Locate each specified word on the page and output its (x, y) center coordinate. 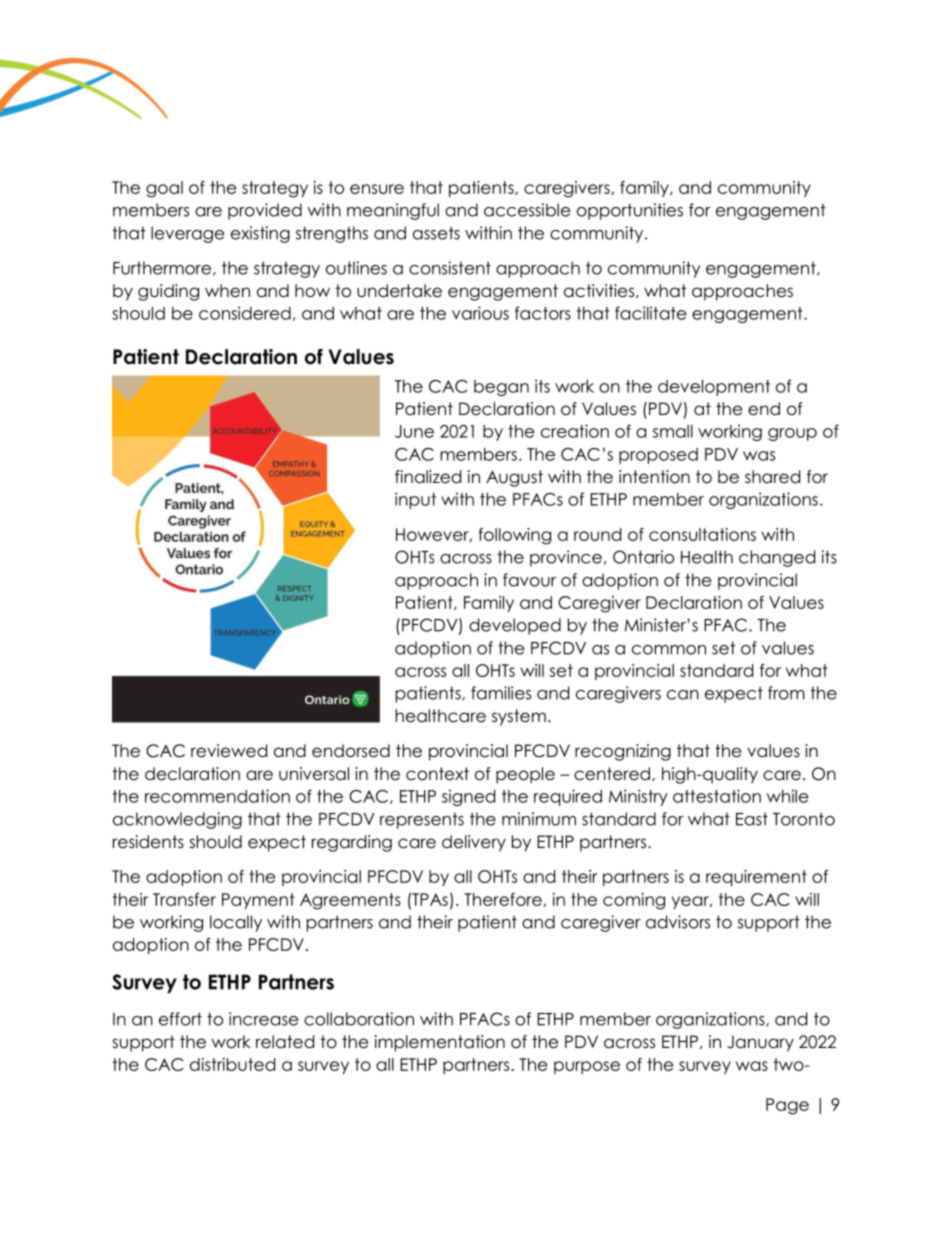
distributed (232, 1064)
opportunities (630, 211)
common (669, 650)
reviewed (229, 751)
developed (515, 626)
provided (265, 211)
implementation (440, 1043)
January (760, 1043)
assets (436, 233)
